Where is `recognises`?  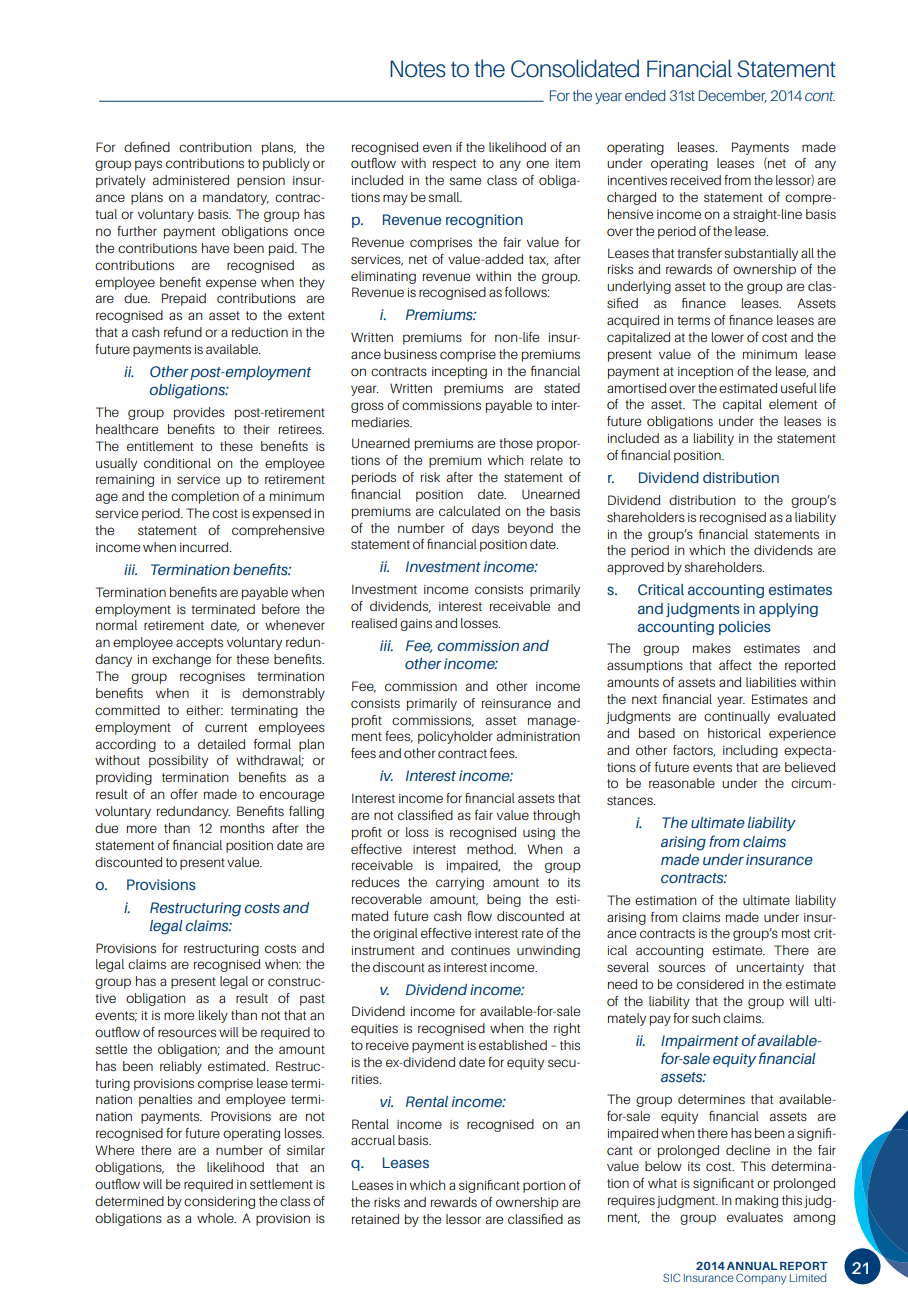 recognises is located at coordinates (212, 678).
